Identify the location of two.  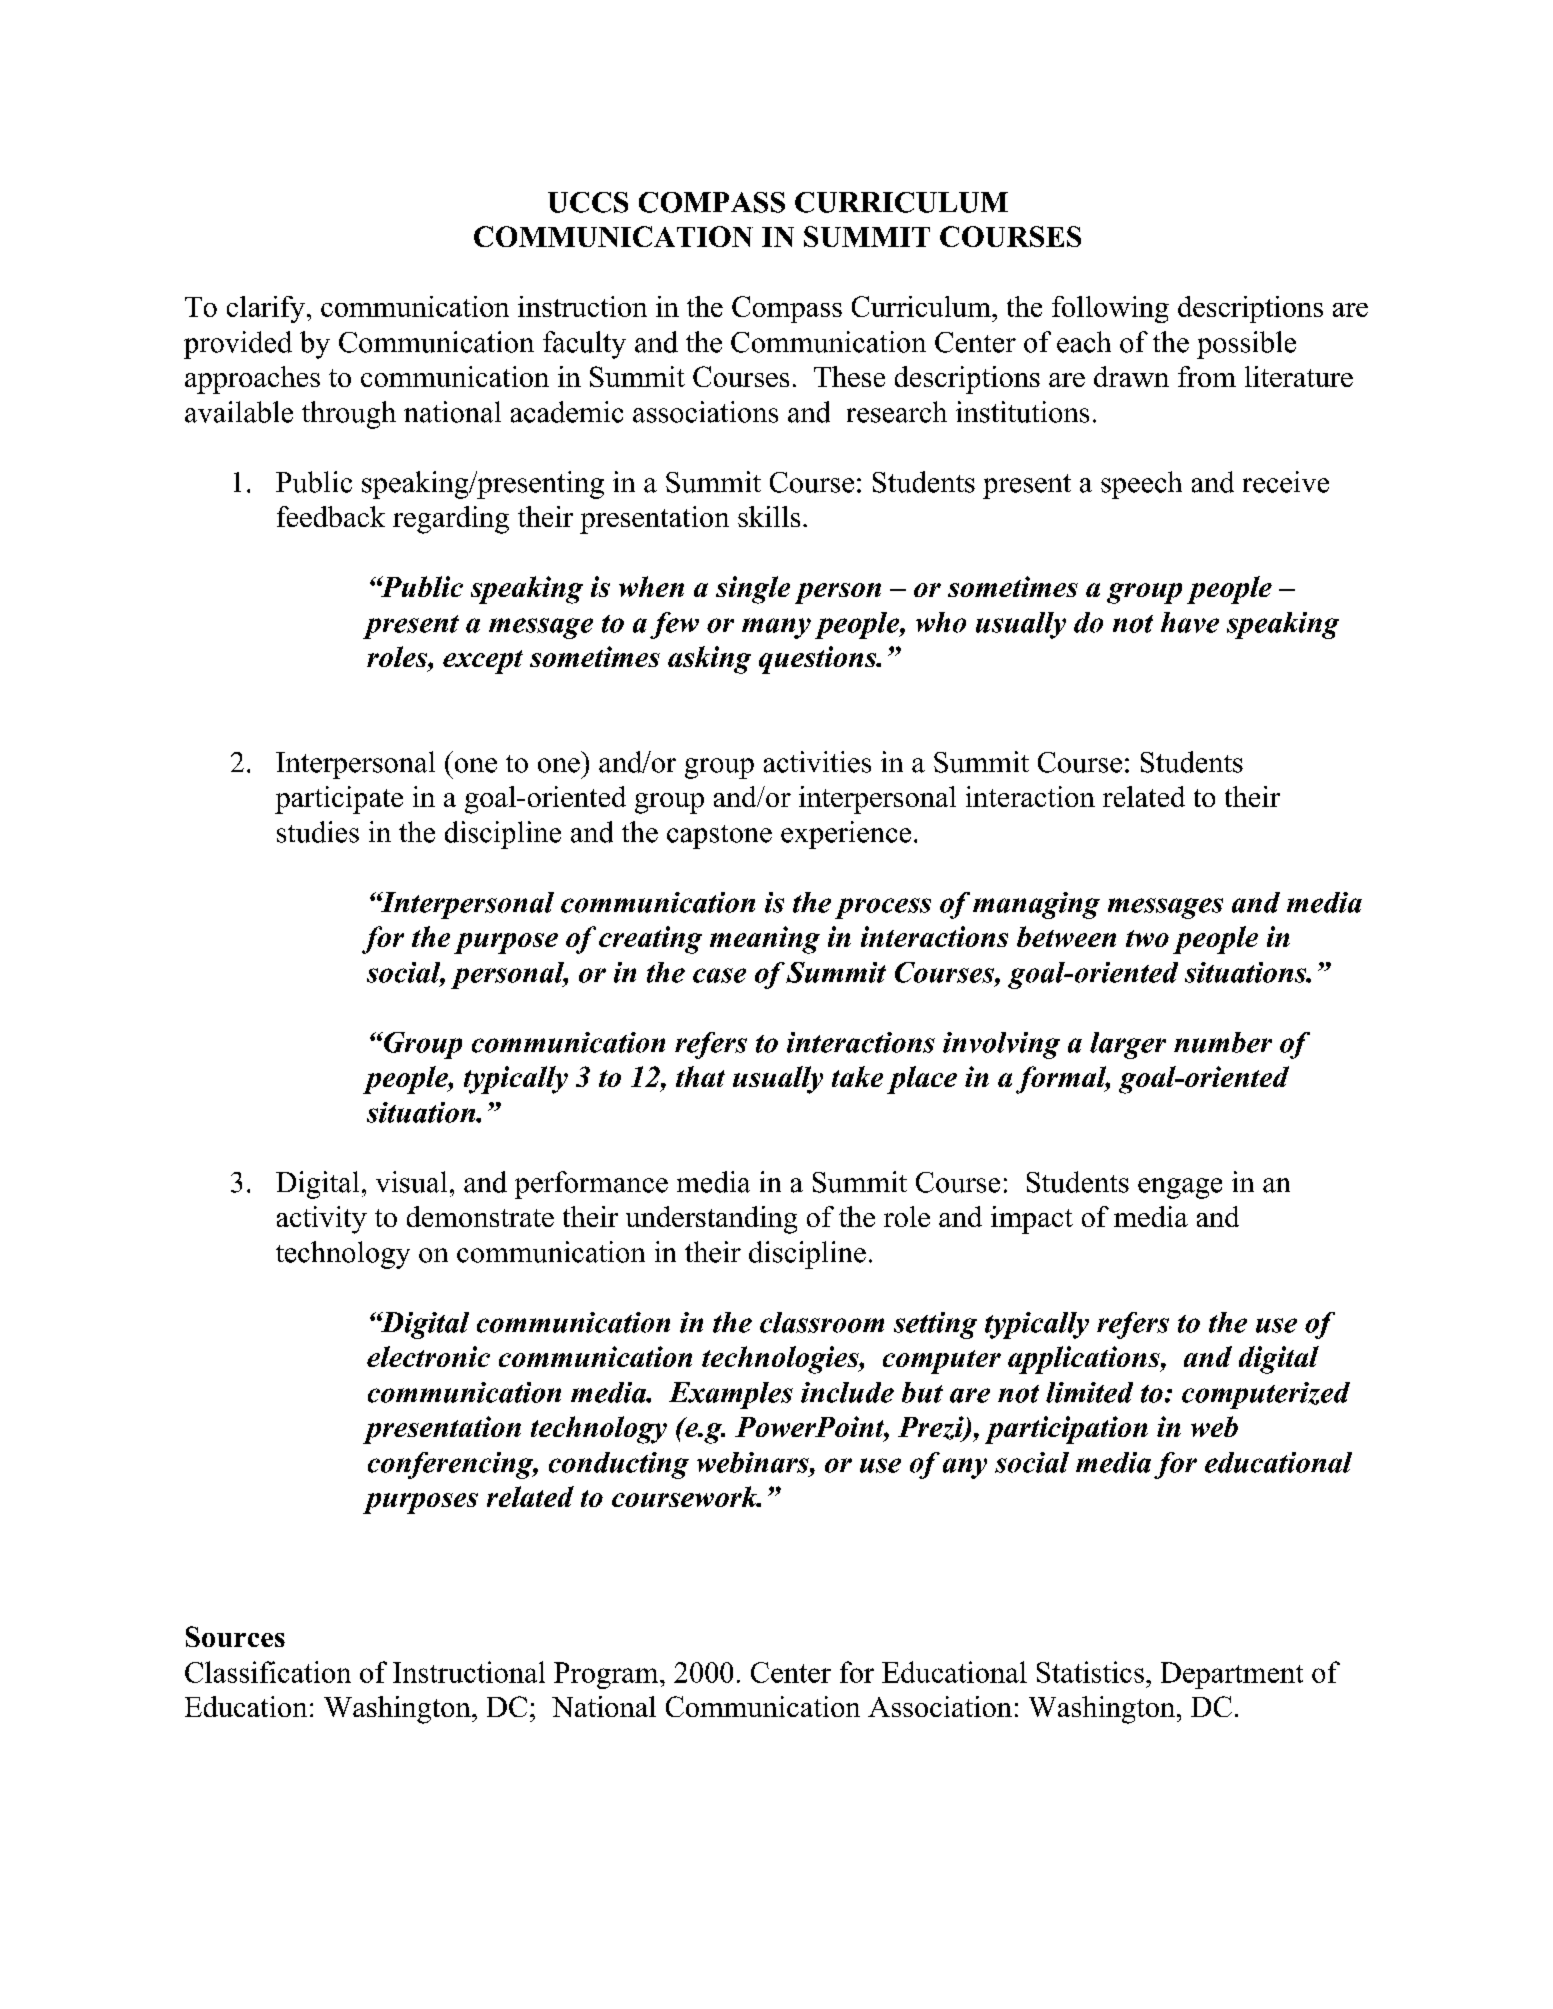
(1147, 938).
